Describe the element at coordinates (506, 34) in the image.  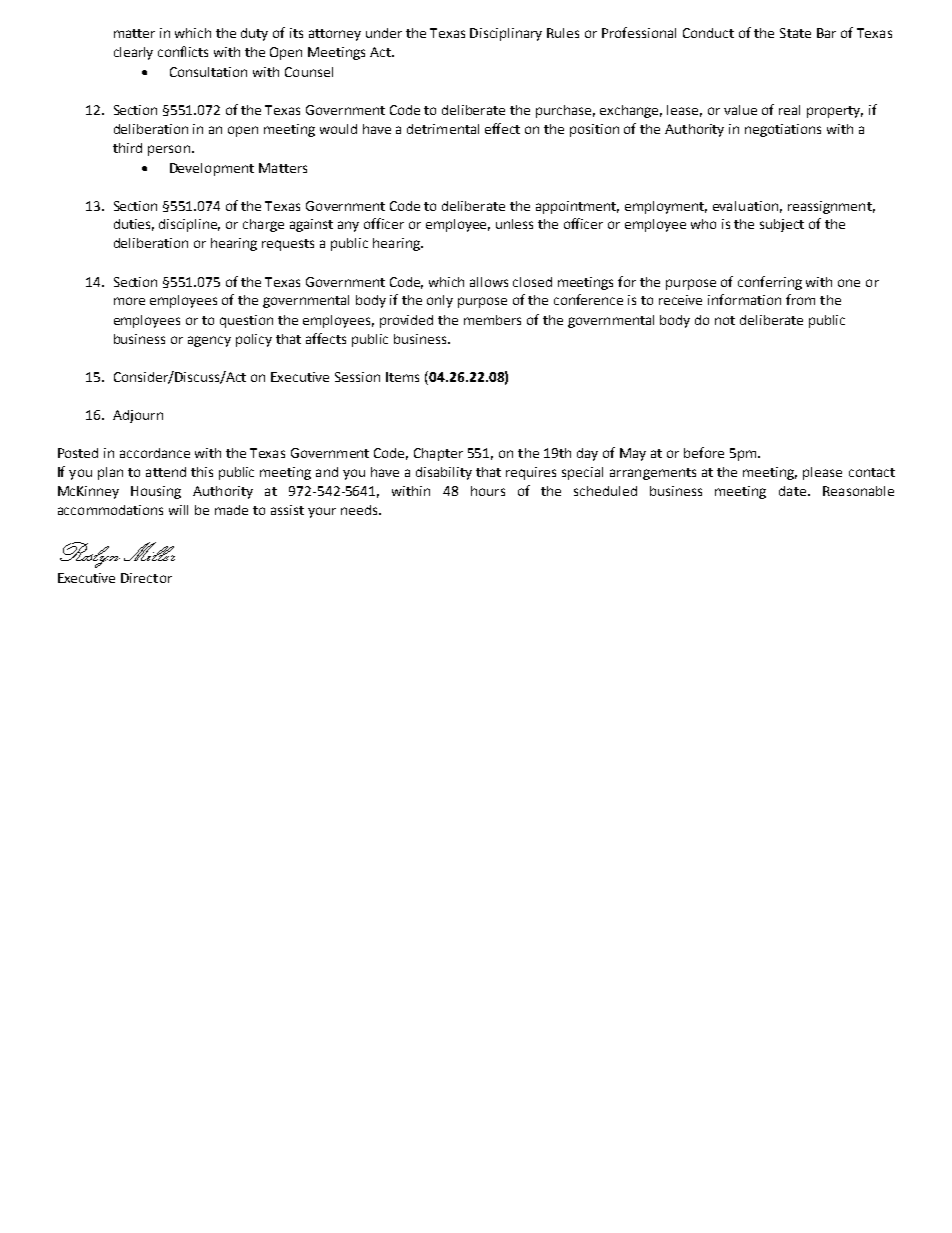
I see `Disciplinary` at that location.
